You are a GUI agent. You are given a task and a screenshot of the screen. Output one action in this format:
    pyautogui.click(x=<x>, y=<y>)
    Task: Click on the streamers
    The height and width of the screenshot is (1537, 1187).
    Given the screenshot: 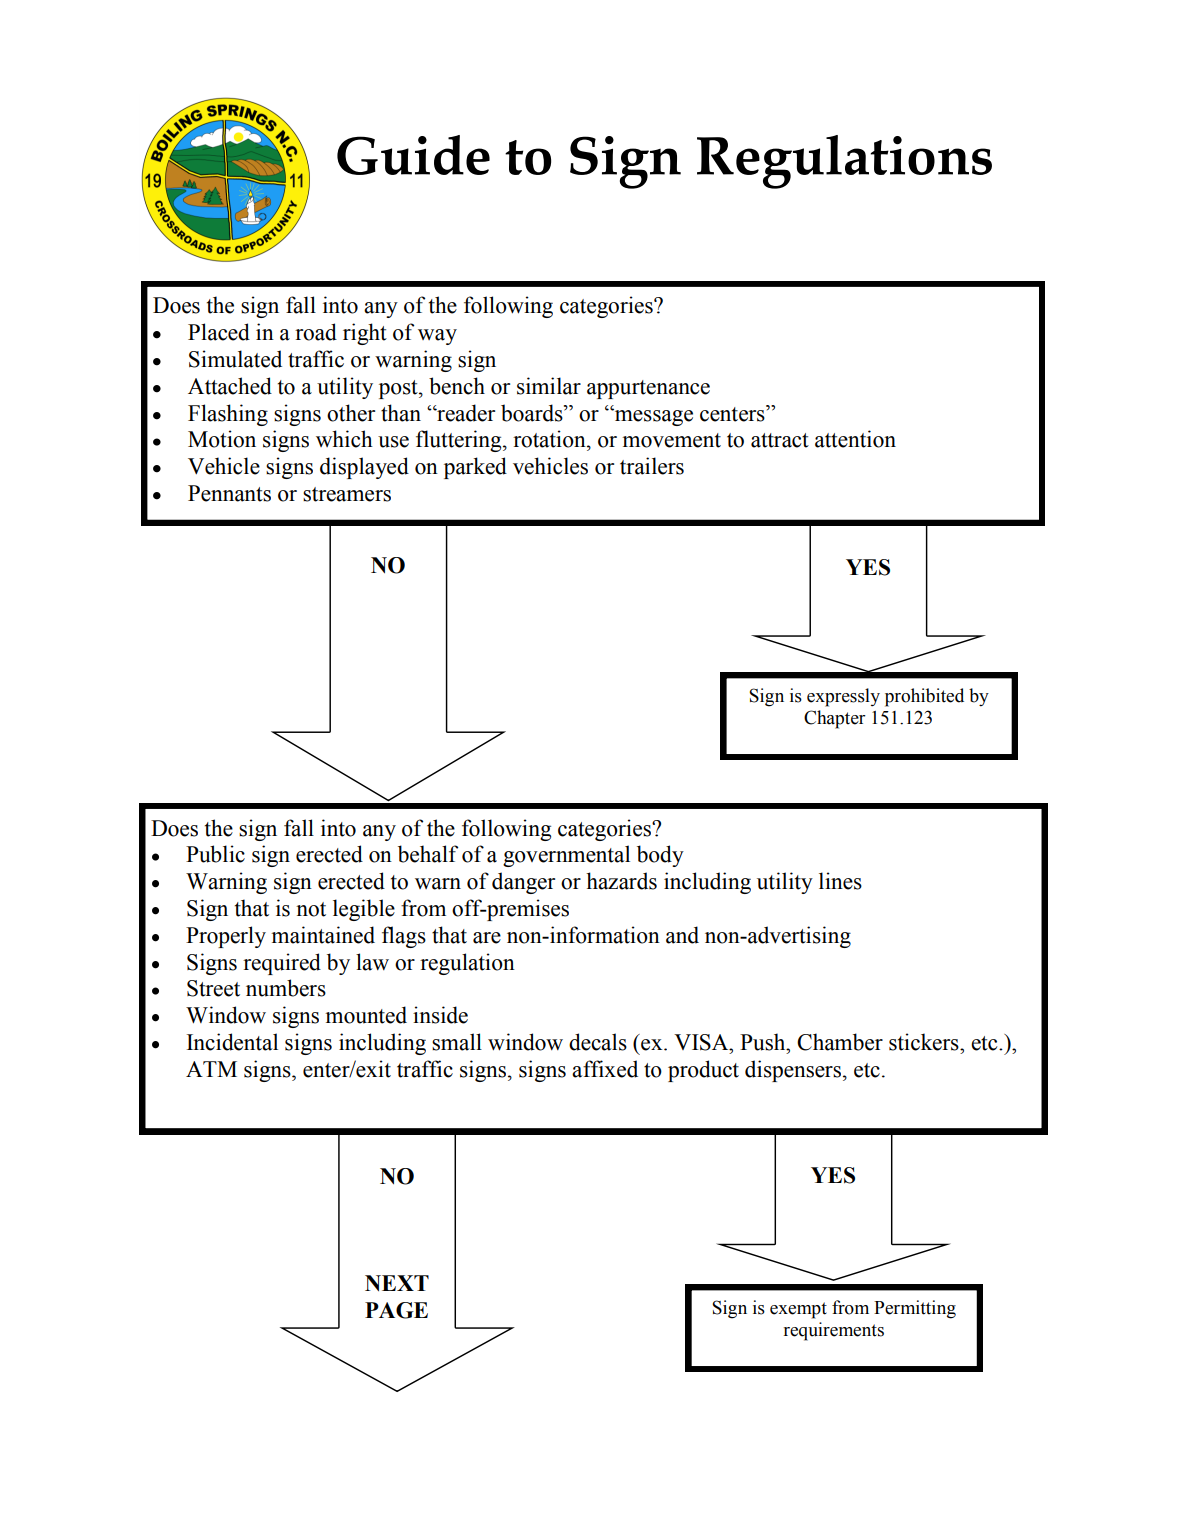 What is the action you would take?
    pyautogui.click(x=347, y=494)
